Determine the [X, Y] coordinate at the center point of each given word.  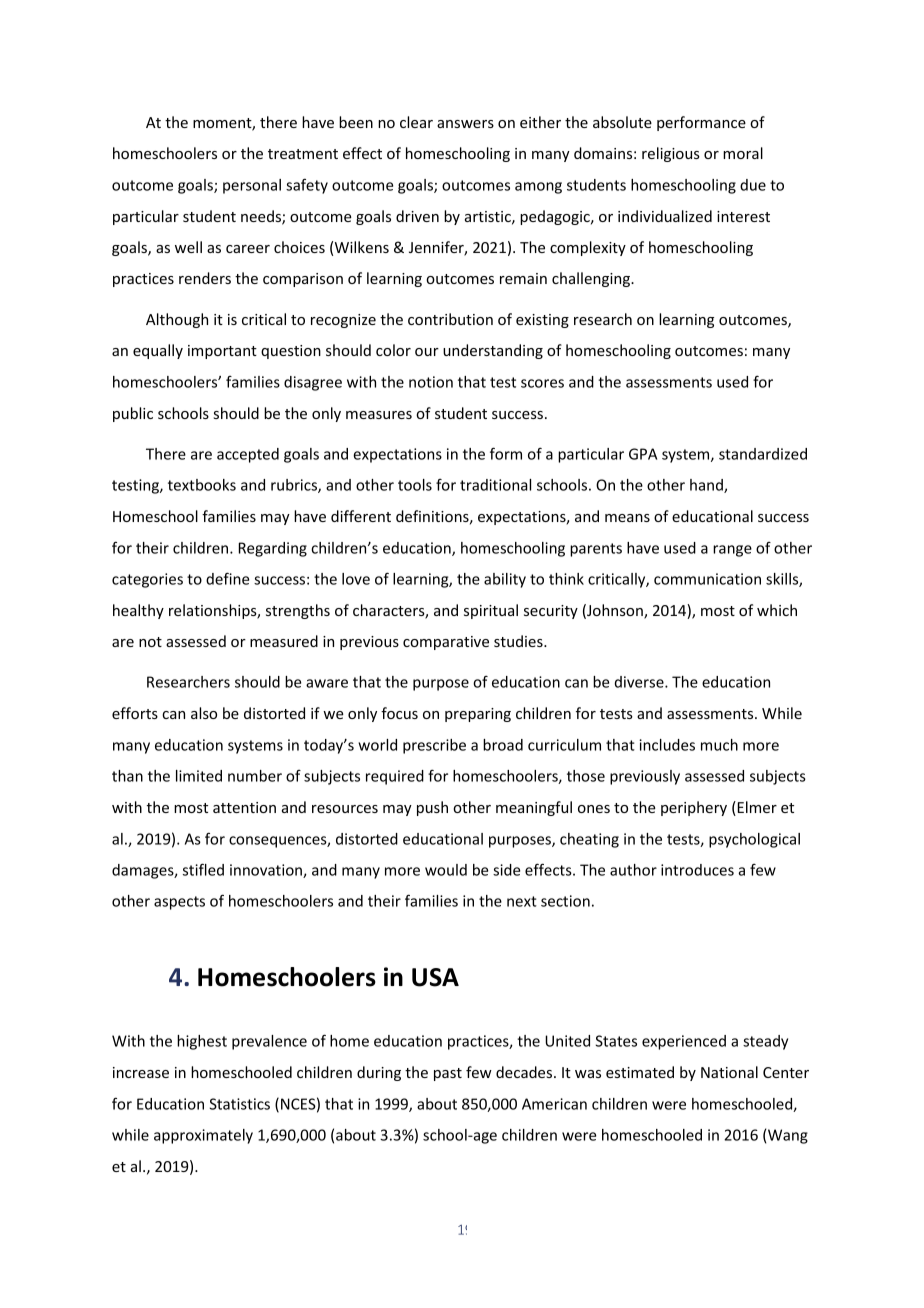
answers [465, 124]
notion [431, 382]
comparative [446, 643]
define [227, 578]
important [222, 352]
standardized [763, 454]
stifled [203, 869]
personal [252, 186]
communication [707, 579]
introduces [697, 870]
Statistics [239, 1104]
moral [743, 153]
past [448, 1074]
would [446, 870]
